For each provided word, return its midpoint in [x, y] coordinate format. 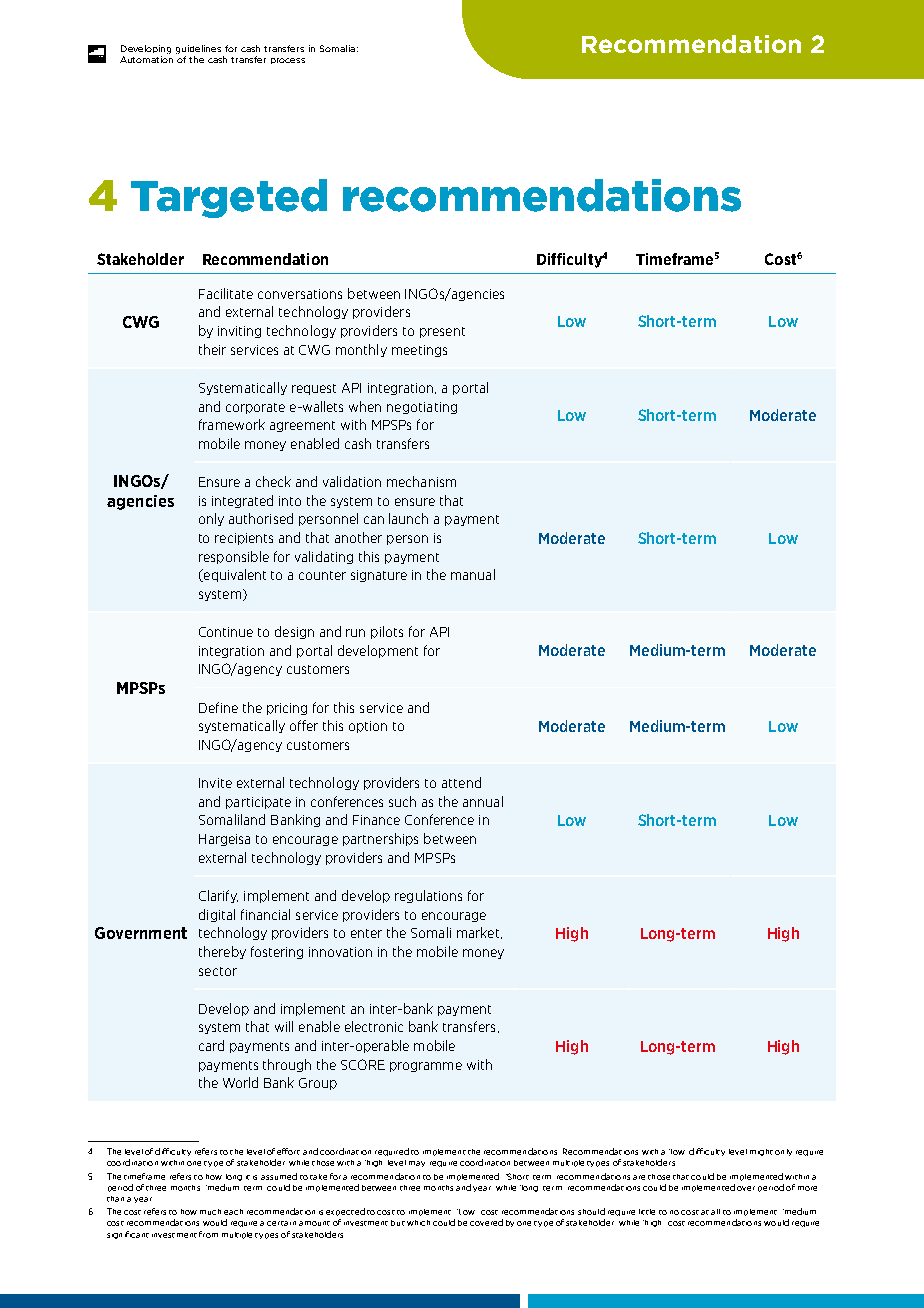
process [288, 61]
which [418, 1223]
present [442, 332]
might [761, 1152]
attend [461, 782]
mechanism [421, 481]
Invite [215, 783]
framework [232, 424]
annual [483, 801]
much [210, 1212]
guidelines [198, 49]
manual [473, 574]
